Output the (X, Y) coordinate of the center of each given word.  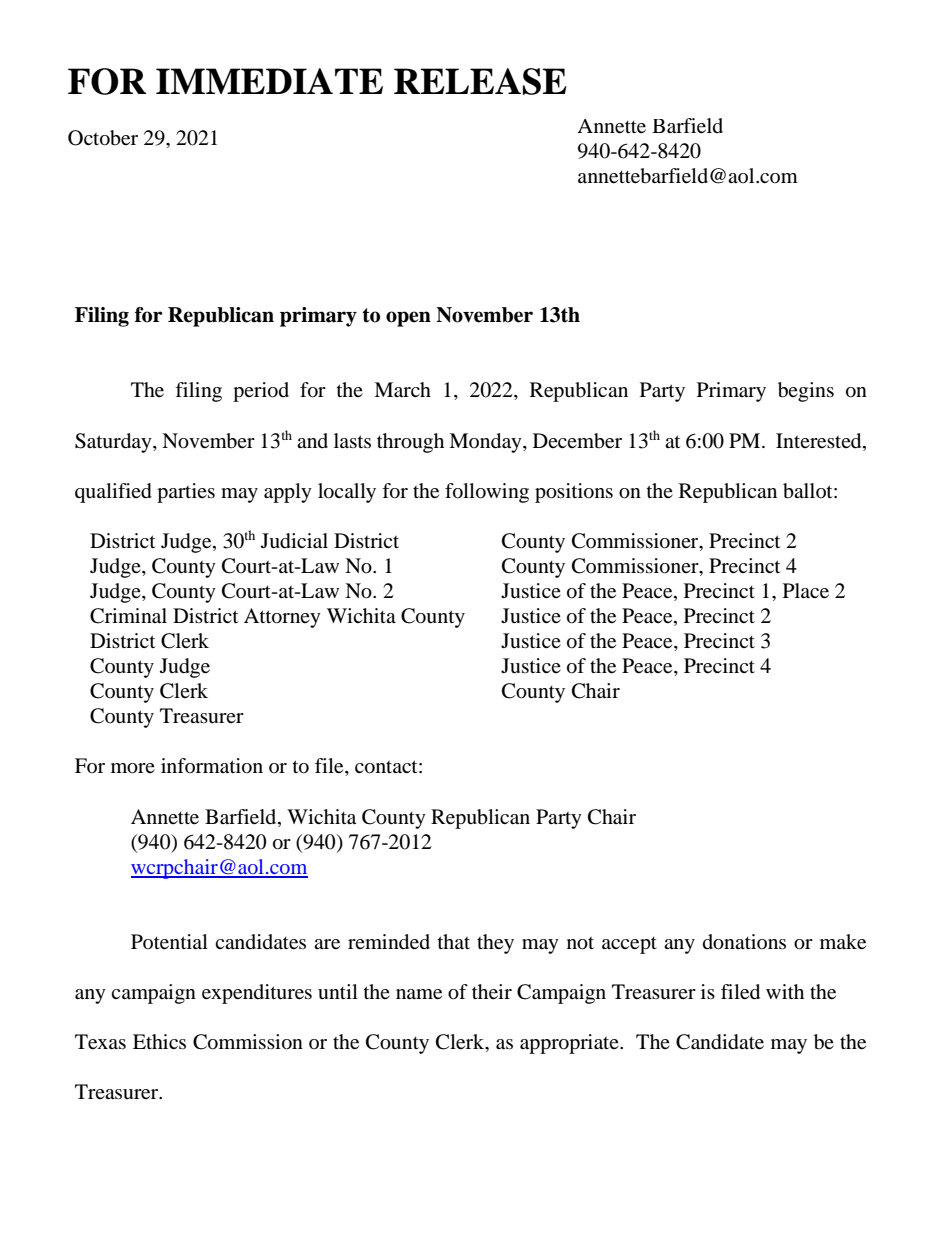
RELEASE (480, 81)
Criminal (128, 616)
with (785, 991)
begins (806, 392)
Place (806, 591)
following (487, 493)
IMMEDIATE (269, 81)
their (492, 992)
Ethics (159, 1041)
